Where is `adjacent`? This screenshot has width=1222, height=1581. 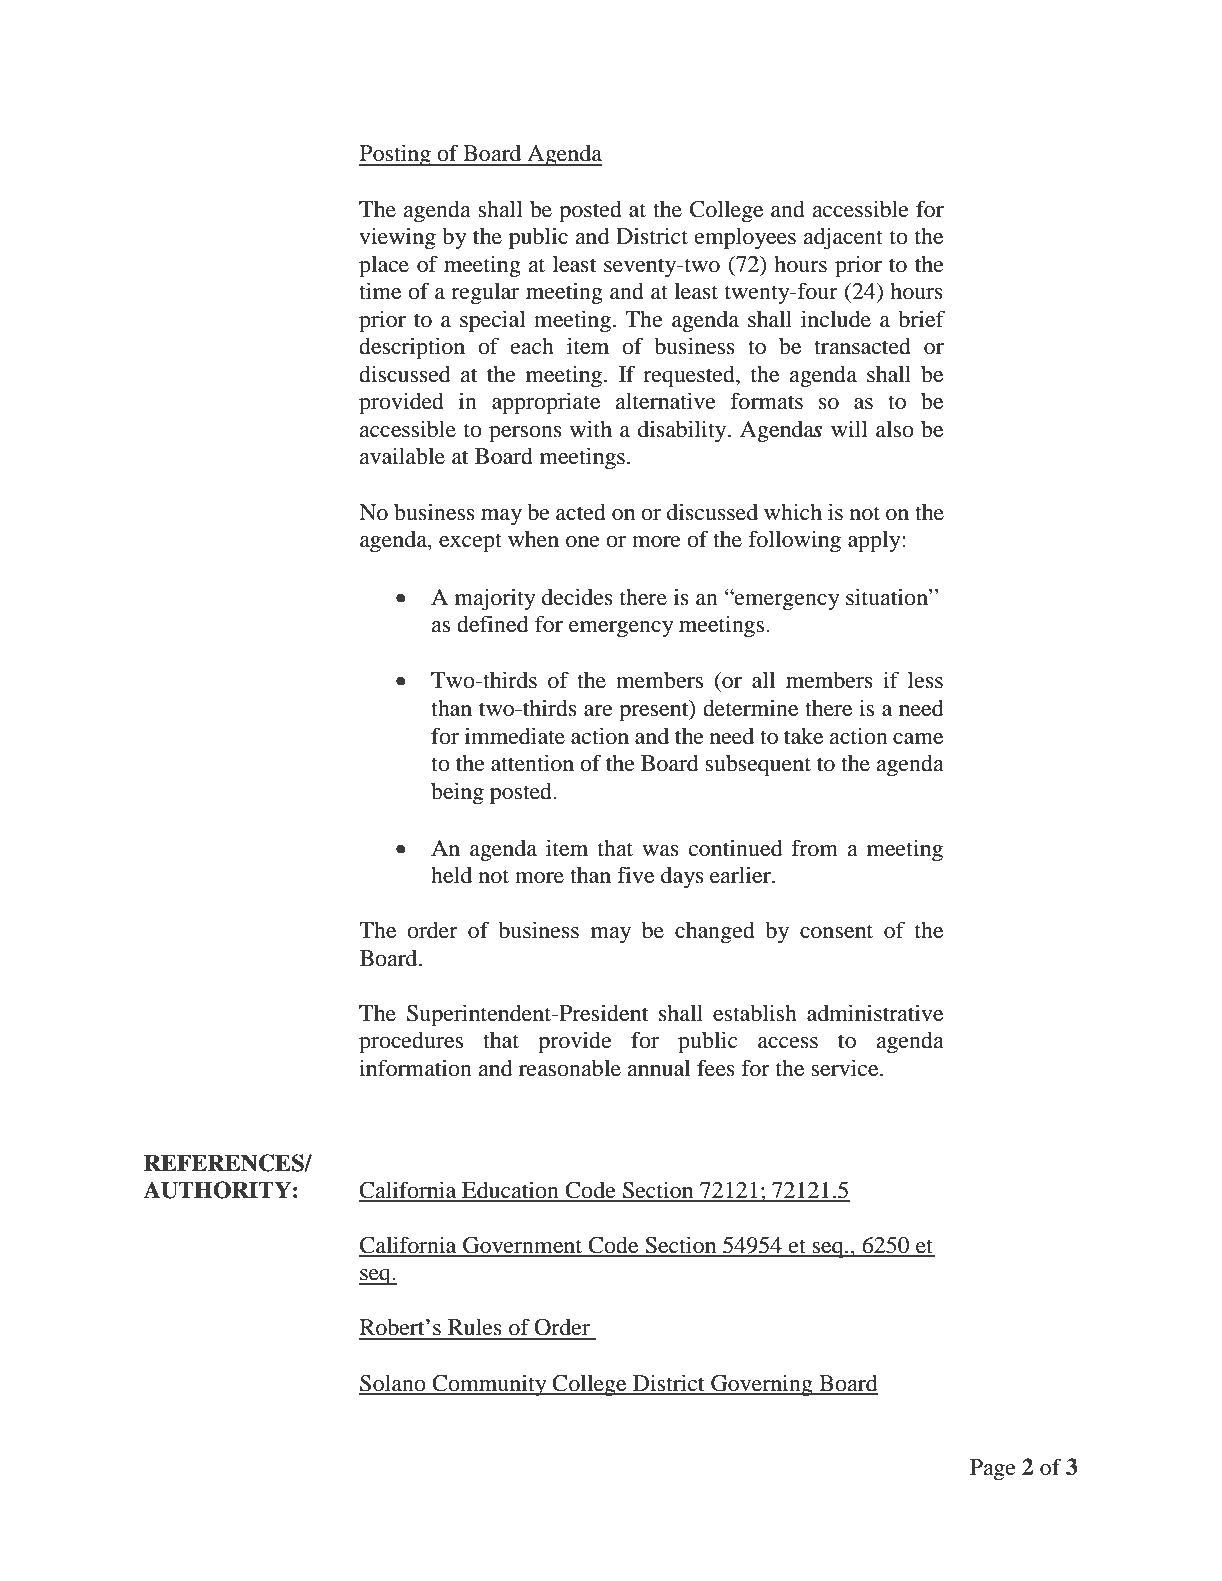 adjacent is located at coordinates (843, 238).
